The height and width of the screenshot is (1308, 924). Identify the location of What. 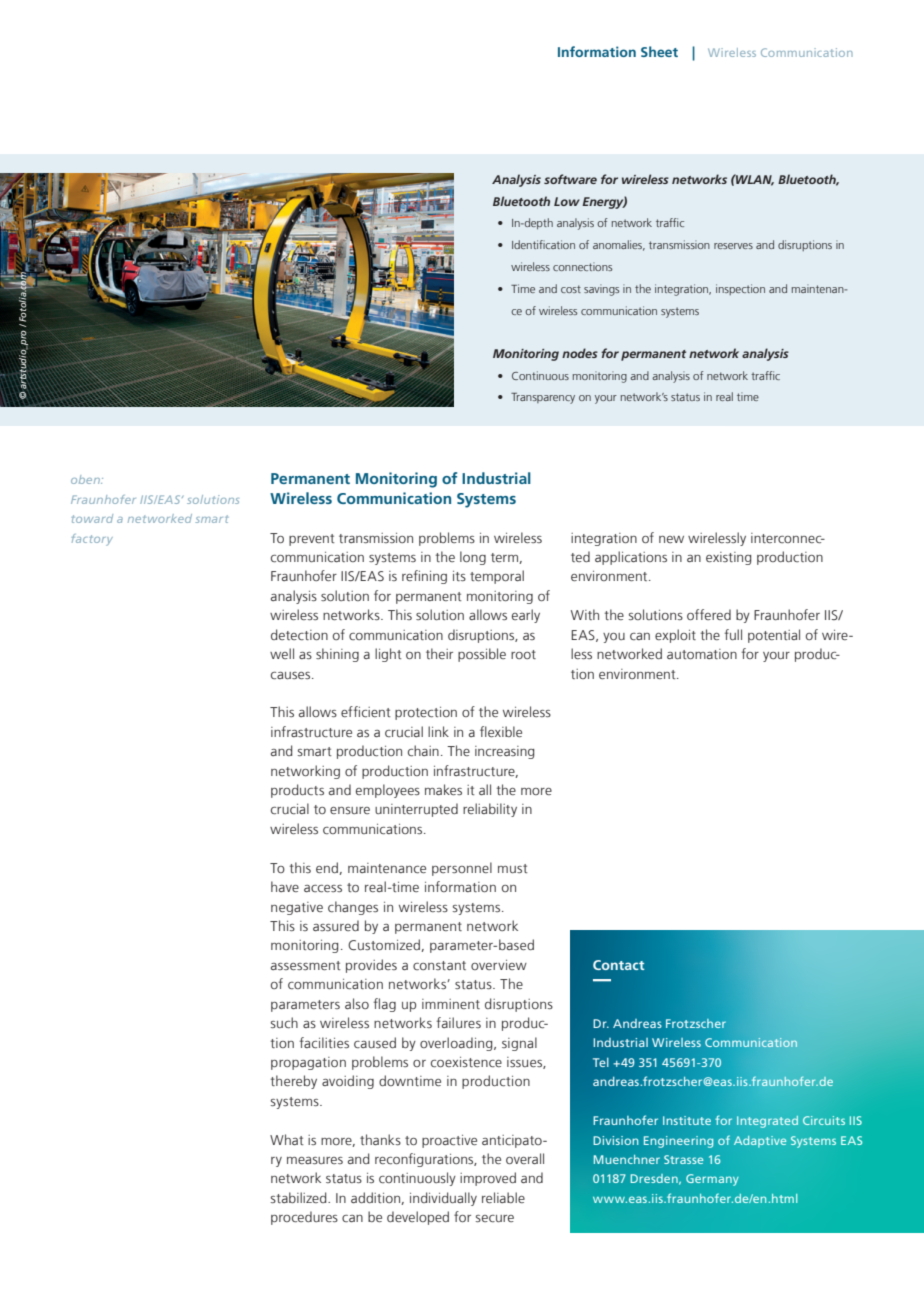
(286, 1139).
